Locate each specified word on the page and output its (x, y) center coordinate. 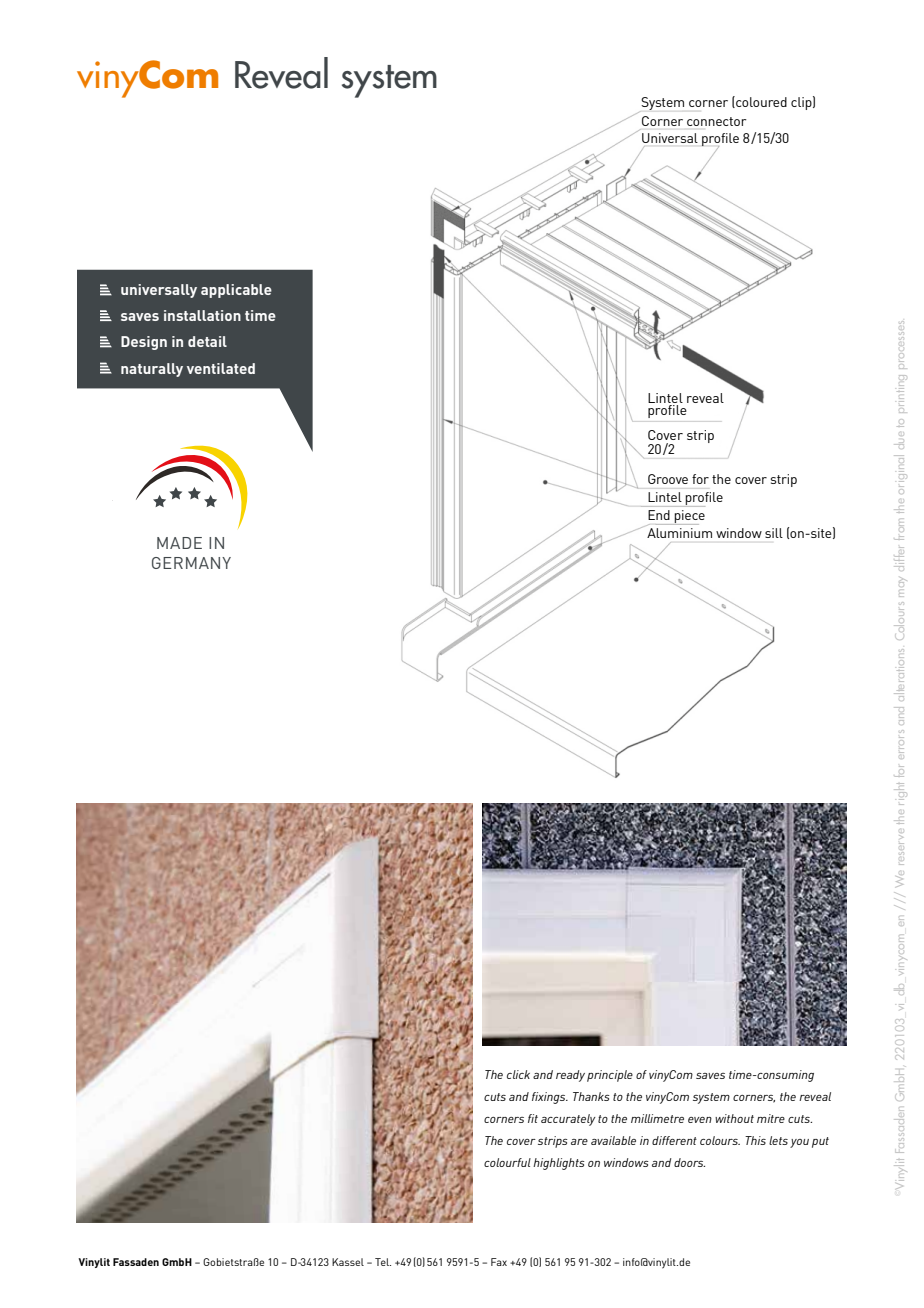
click (518, 1074)
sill (774, 533)
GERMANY (191, 563)
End (659, 515)
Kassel (348, 1262)
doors (689, 1162)
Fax (499, 1262)
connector (717, 121)
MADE (179, 543)
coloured (760, 102)
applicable (236, 291)
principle (610, 1076)
